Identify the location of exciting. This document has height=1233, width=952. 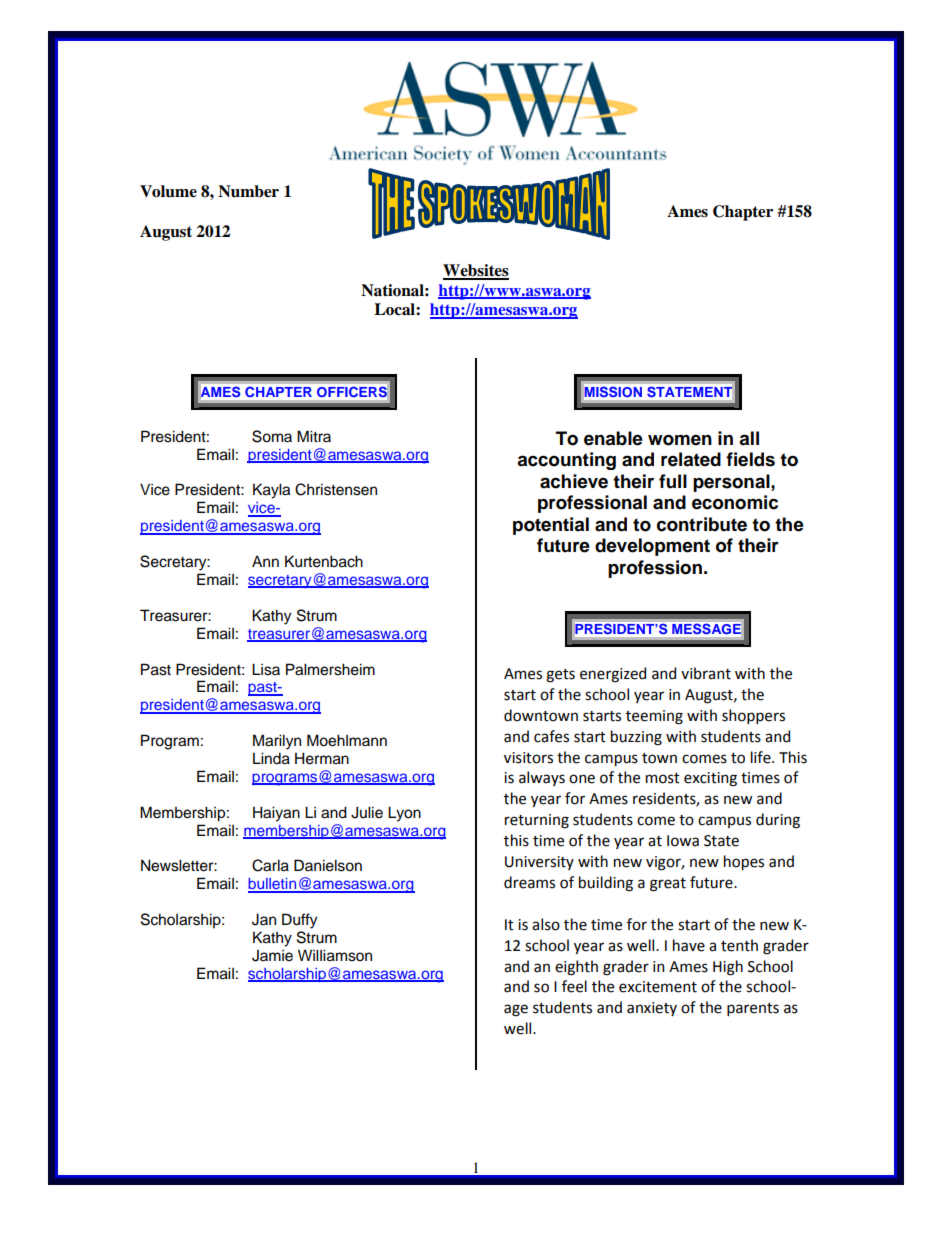
(710, 779).
